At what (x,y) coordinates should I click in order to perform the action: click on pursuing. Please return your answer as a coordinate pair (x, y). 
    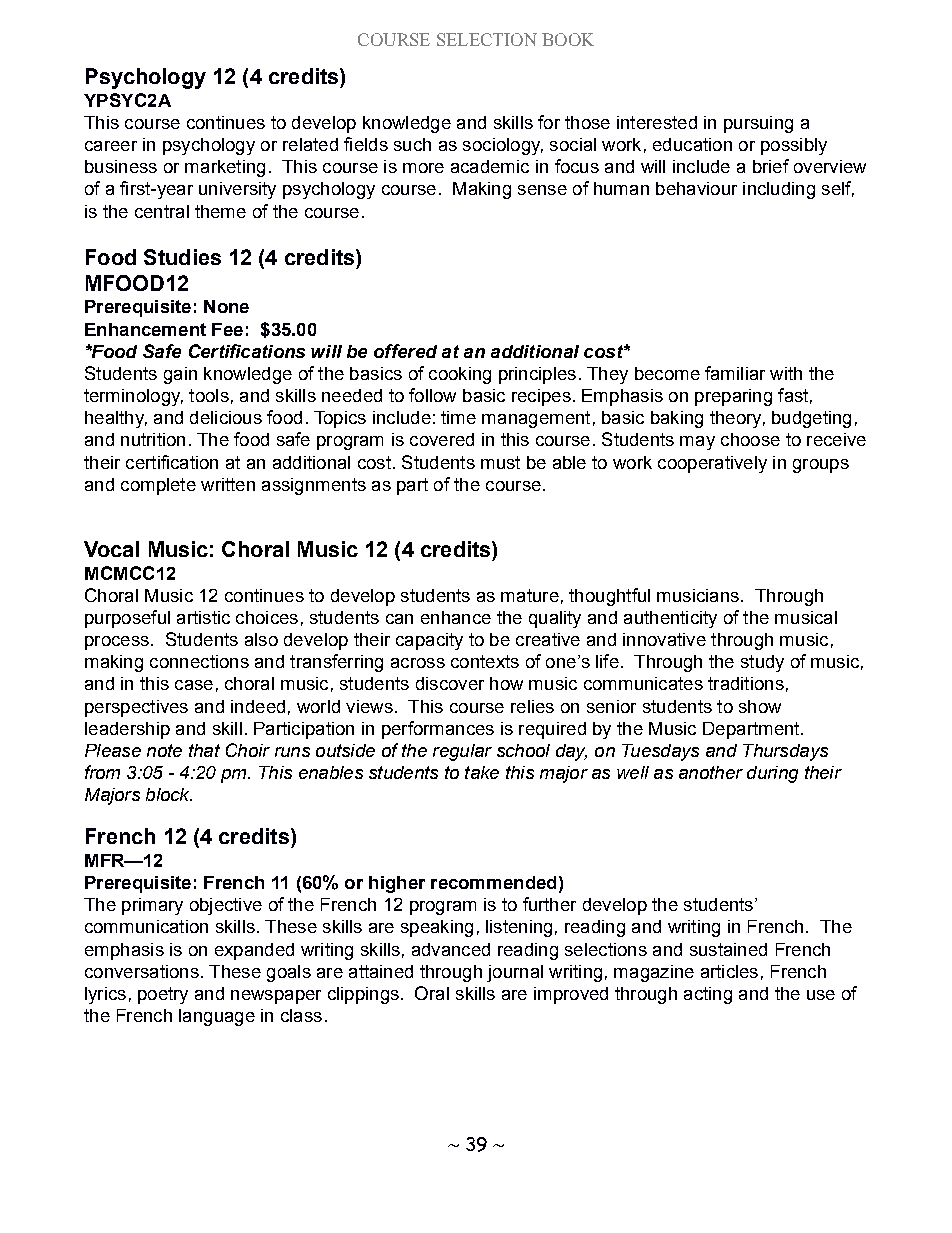
    Looking at the image, I should click on (758, 124).
